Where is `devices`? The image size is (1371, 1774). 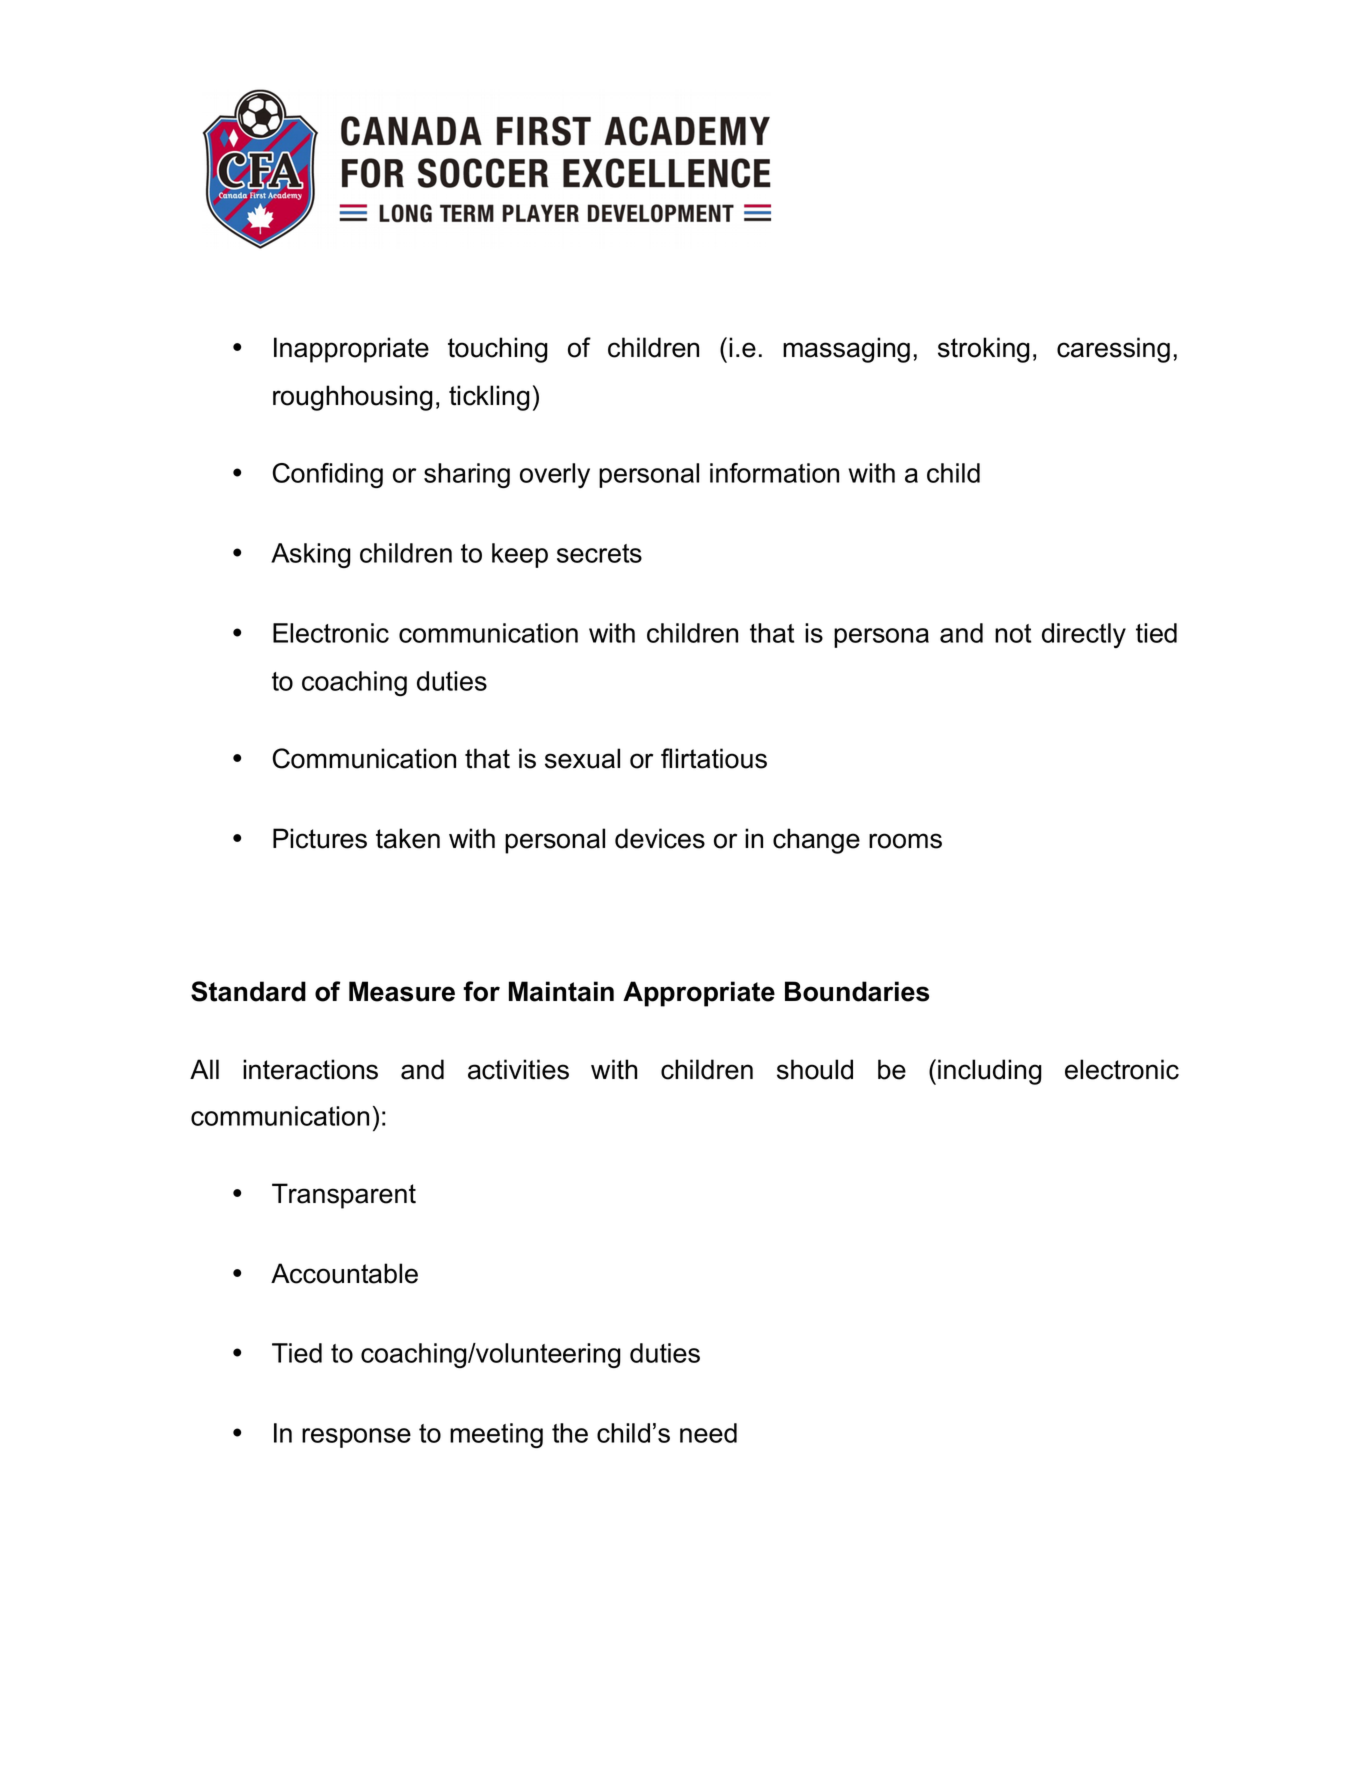
devices is located at coordinates (660, 838).
